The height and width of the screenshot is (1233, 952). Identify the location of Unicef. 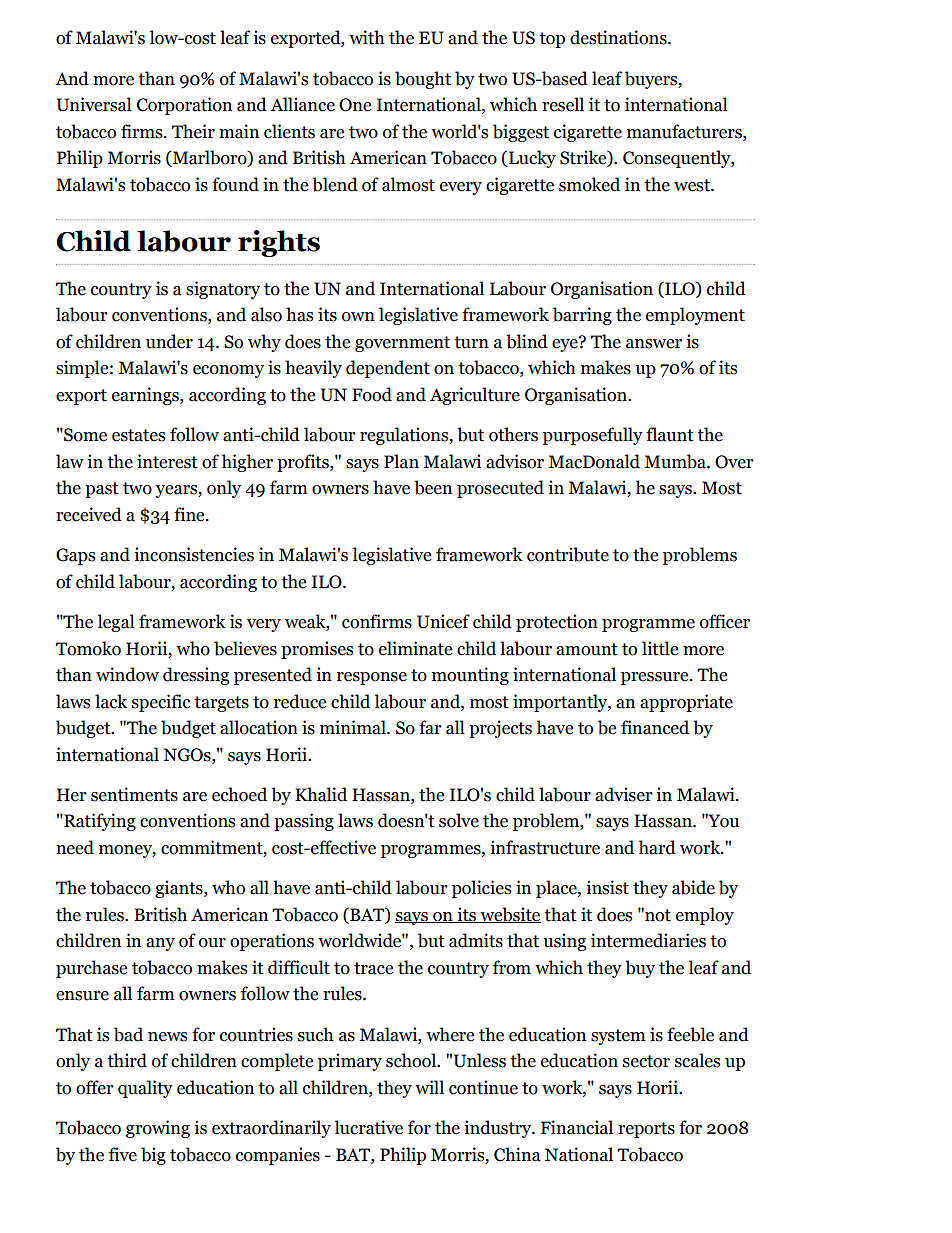
(443, 621).
